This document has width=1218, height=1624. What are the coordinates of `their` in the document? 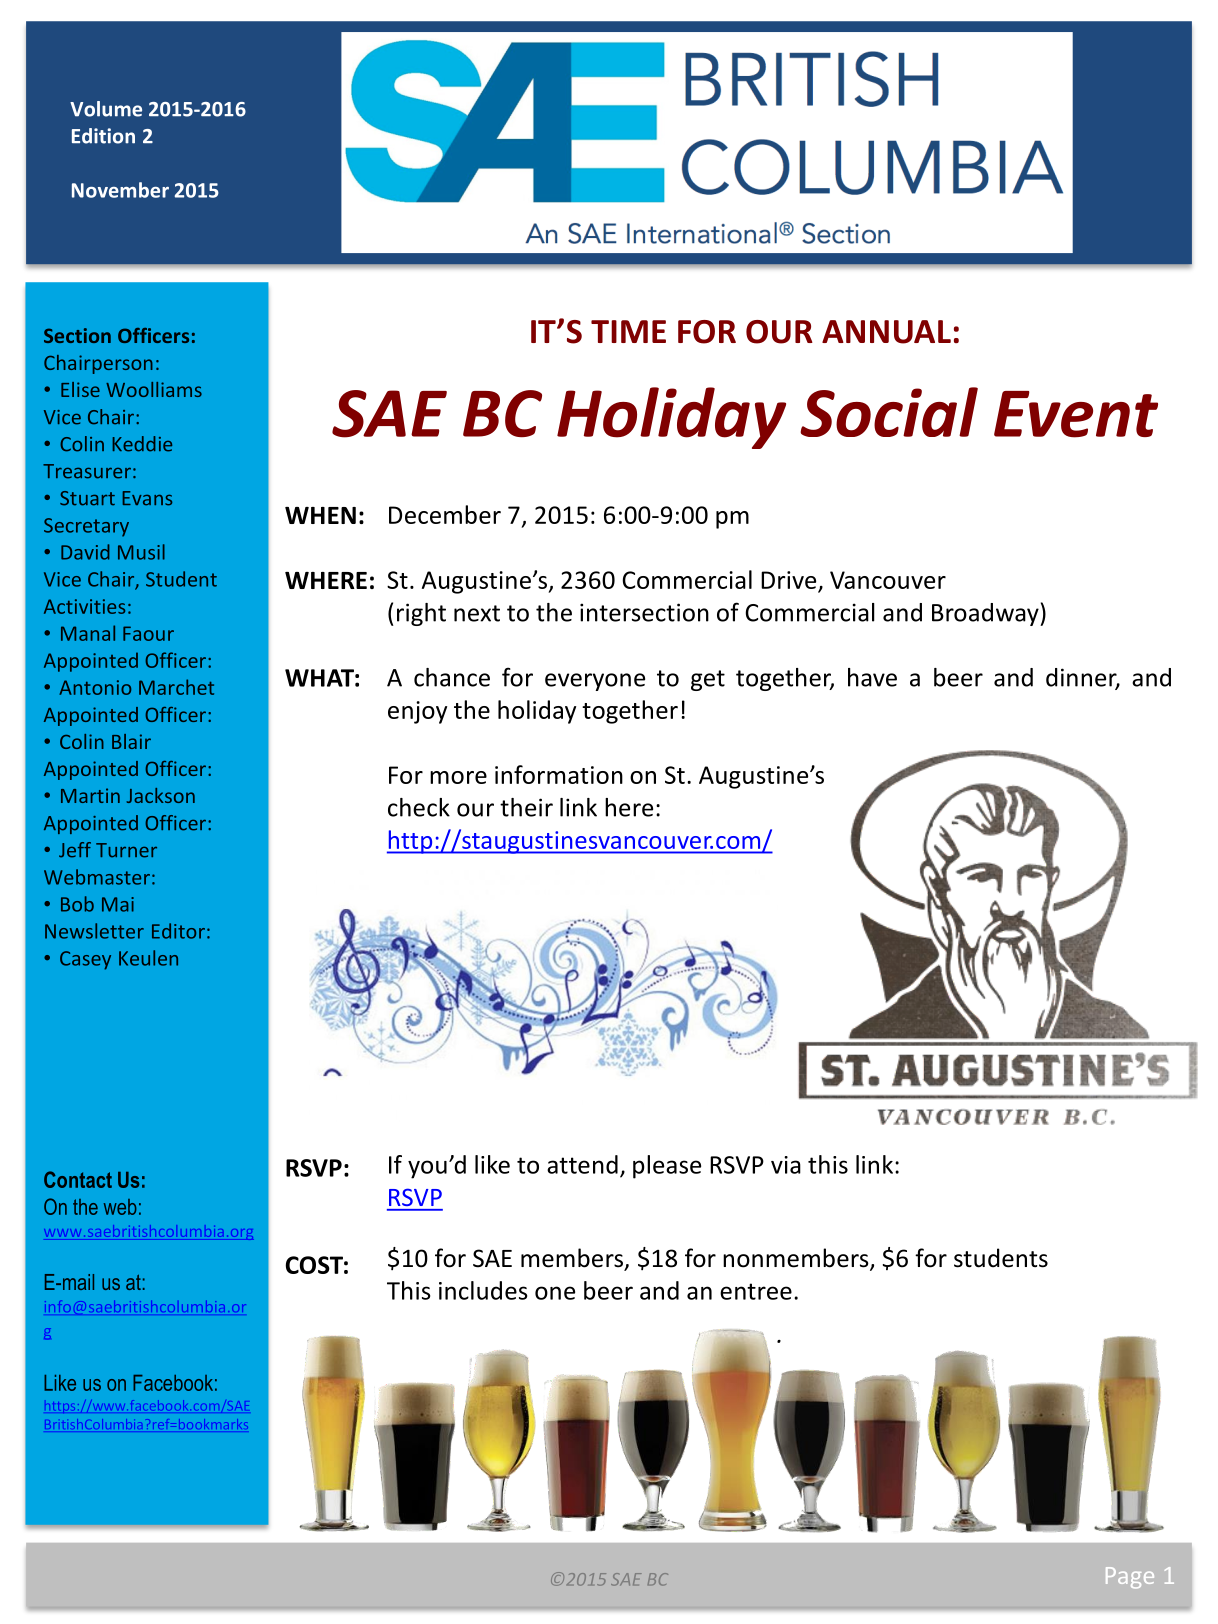 It's located at (526, 807).
